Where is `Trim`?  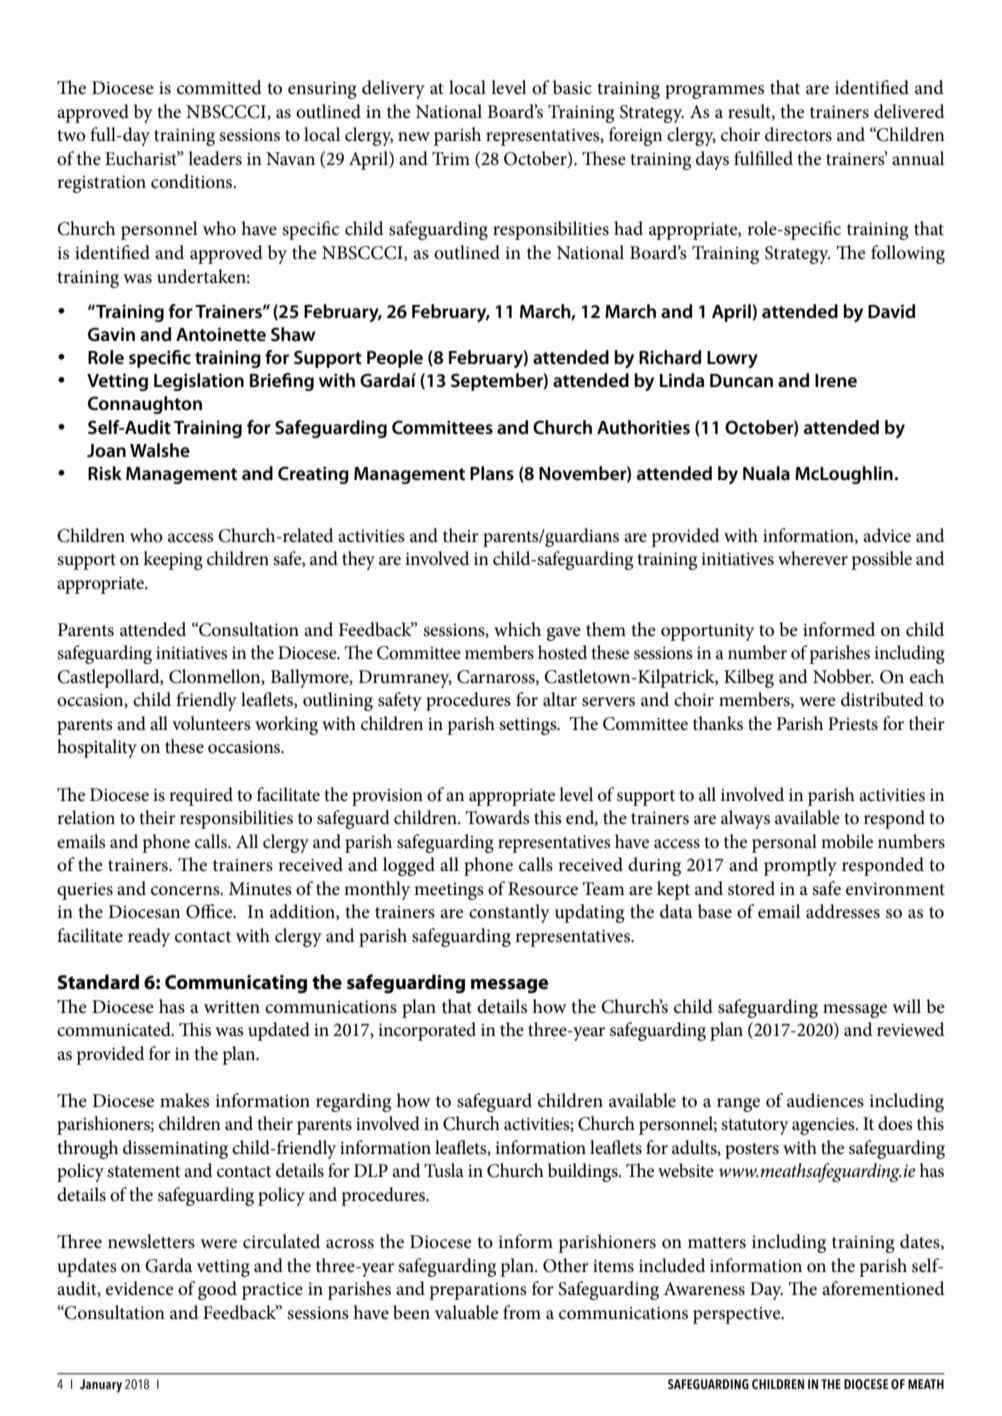 Trim is located at coordinates (451, 158).
